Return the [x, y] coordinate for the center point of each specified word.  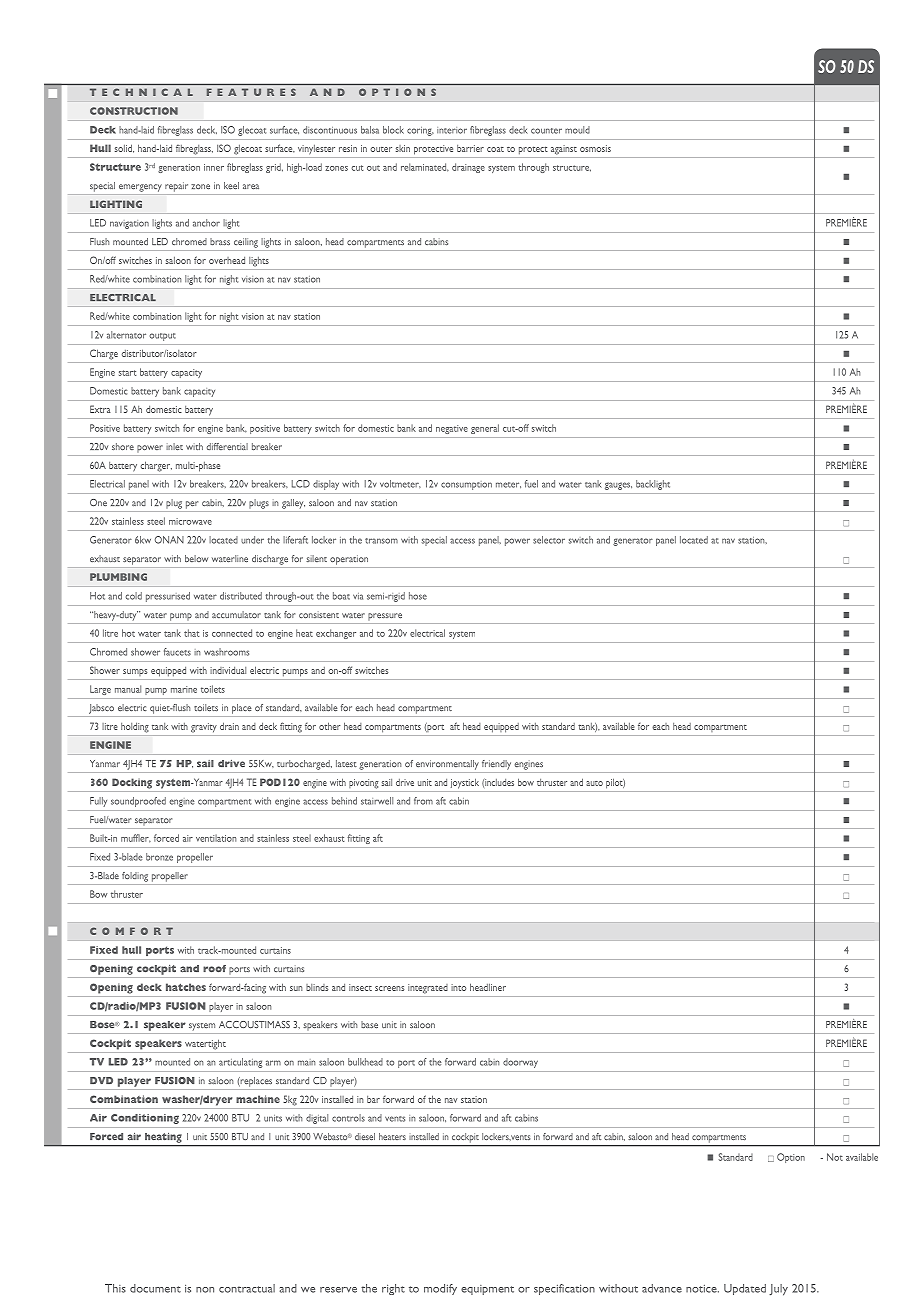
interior [452, 130]
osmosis [595, 148]
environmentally [447, 765]
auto [594, 783]
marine [184, 689]
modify [440, 1289]
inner [214, 167]
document [155, 1288]
